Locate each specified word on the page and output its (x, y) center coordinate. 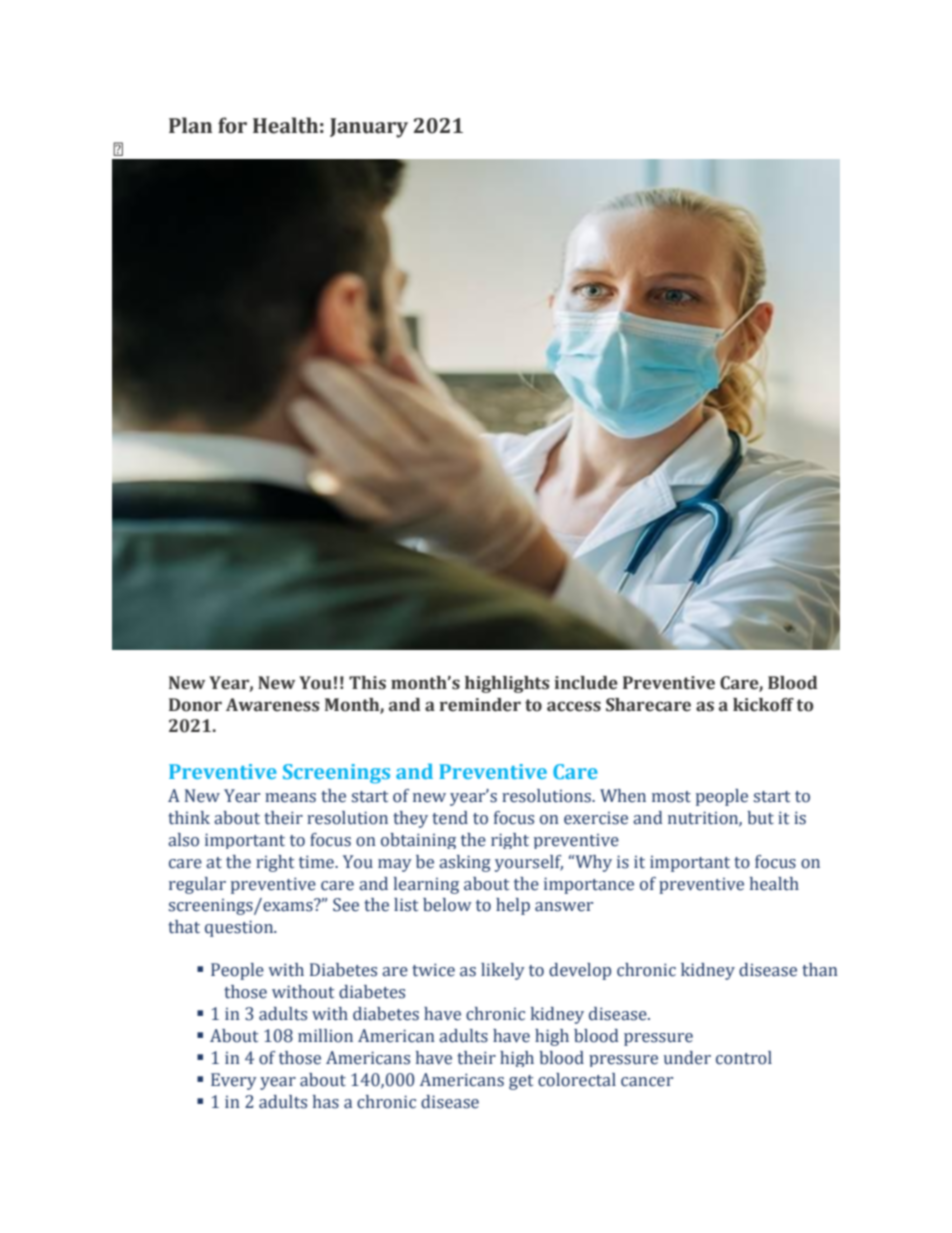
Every (234, 1081)
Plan (190, 125)
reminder (480, 705)
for (232, 125)
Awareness (272, 705)
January (369, 128)
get (521, 1082)
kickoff (763, 705)
